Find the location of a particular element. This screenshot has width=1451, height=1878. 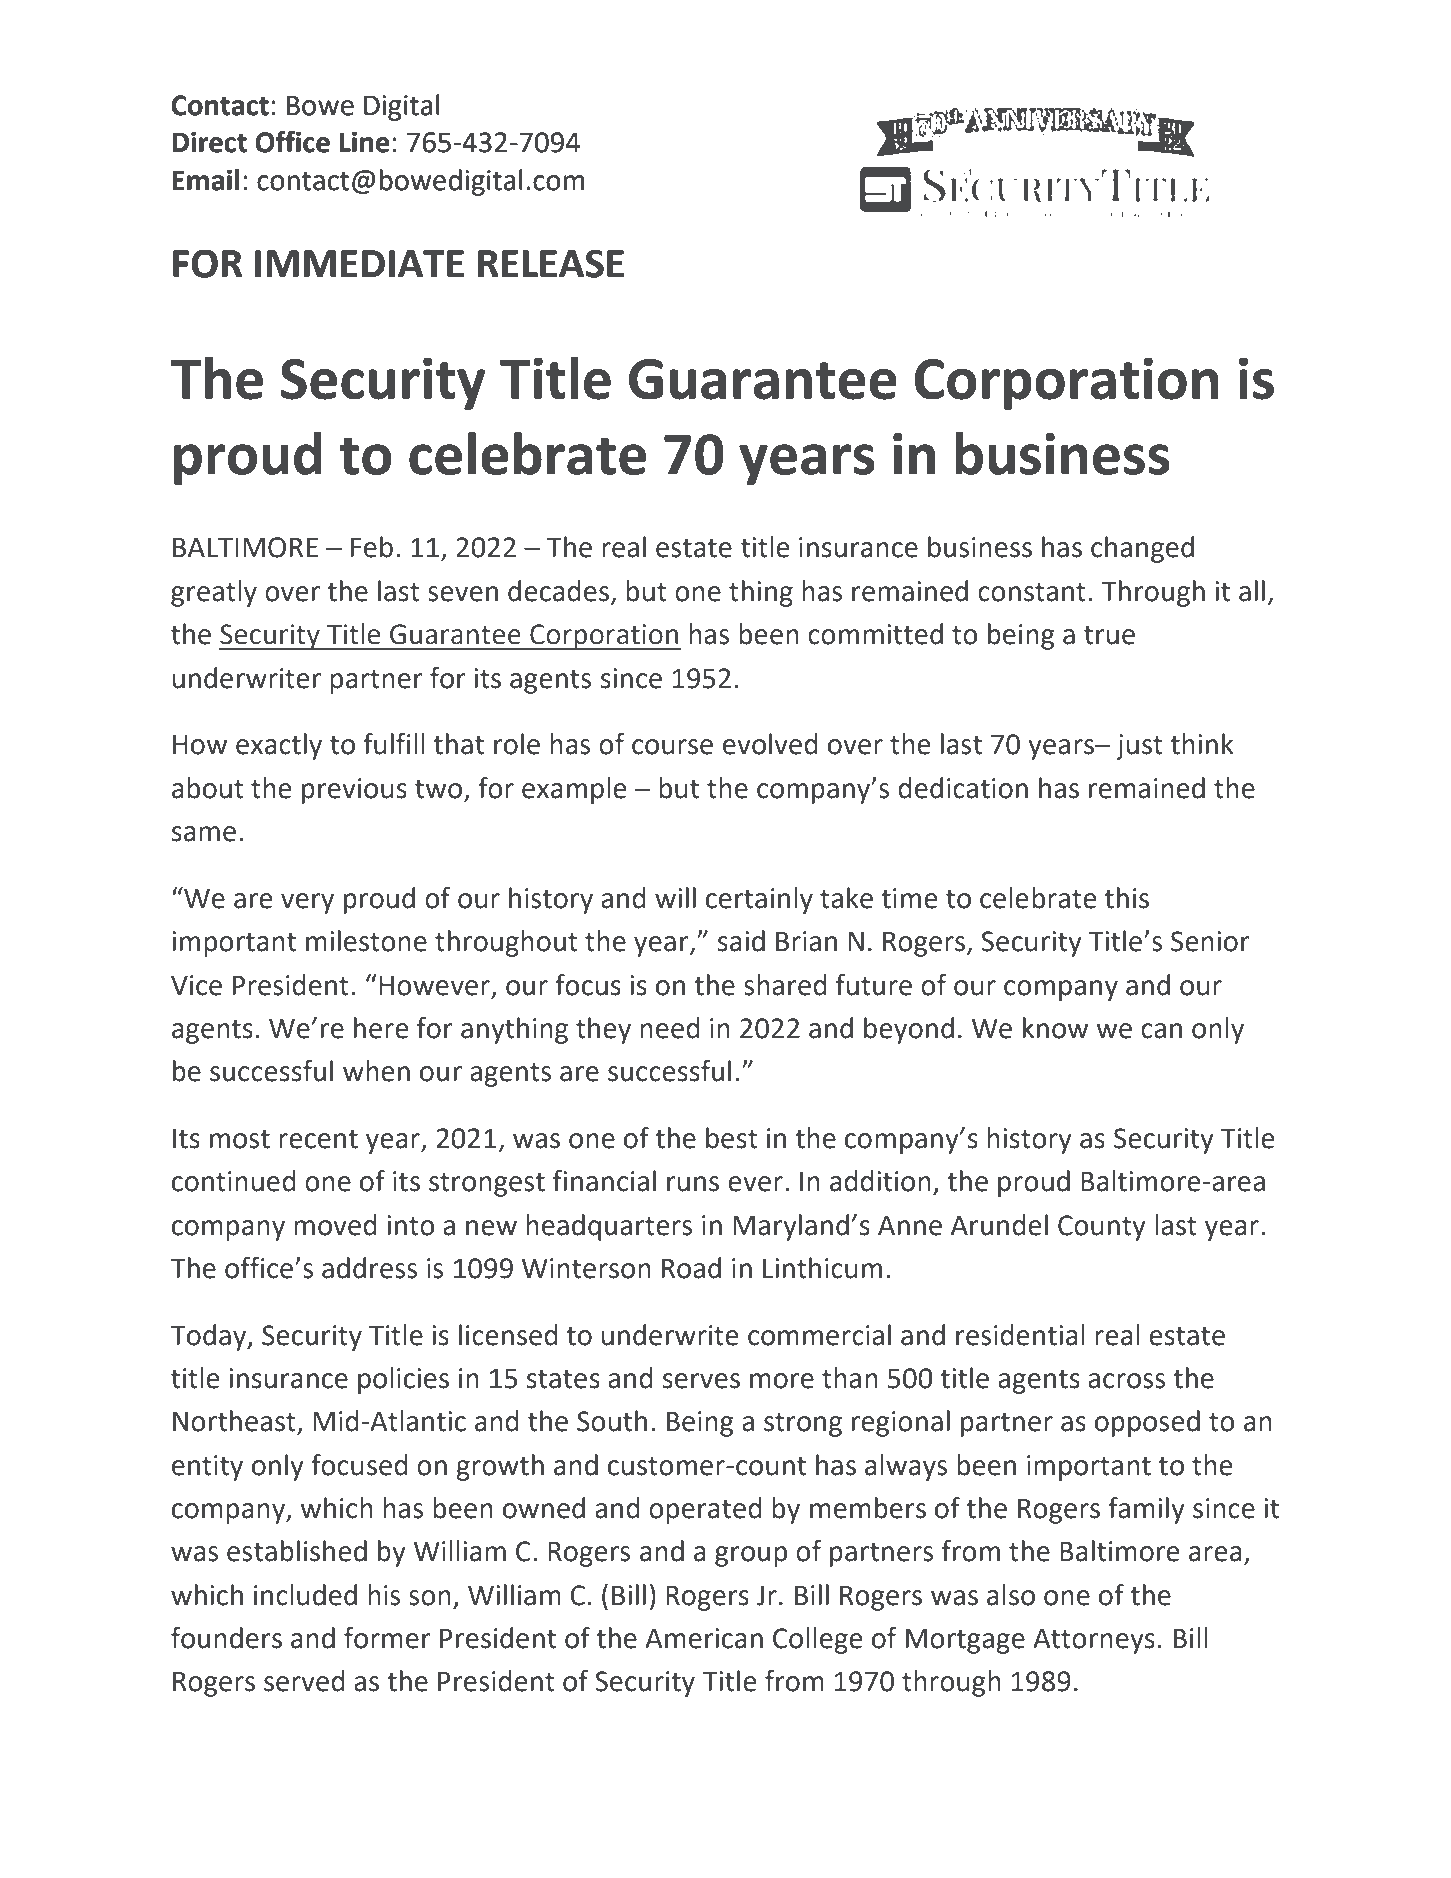

certainly is located at coordinates (759, 900).
